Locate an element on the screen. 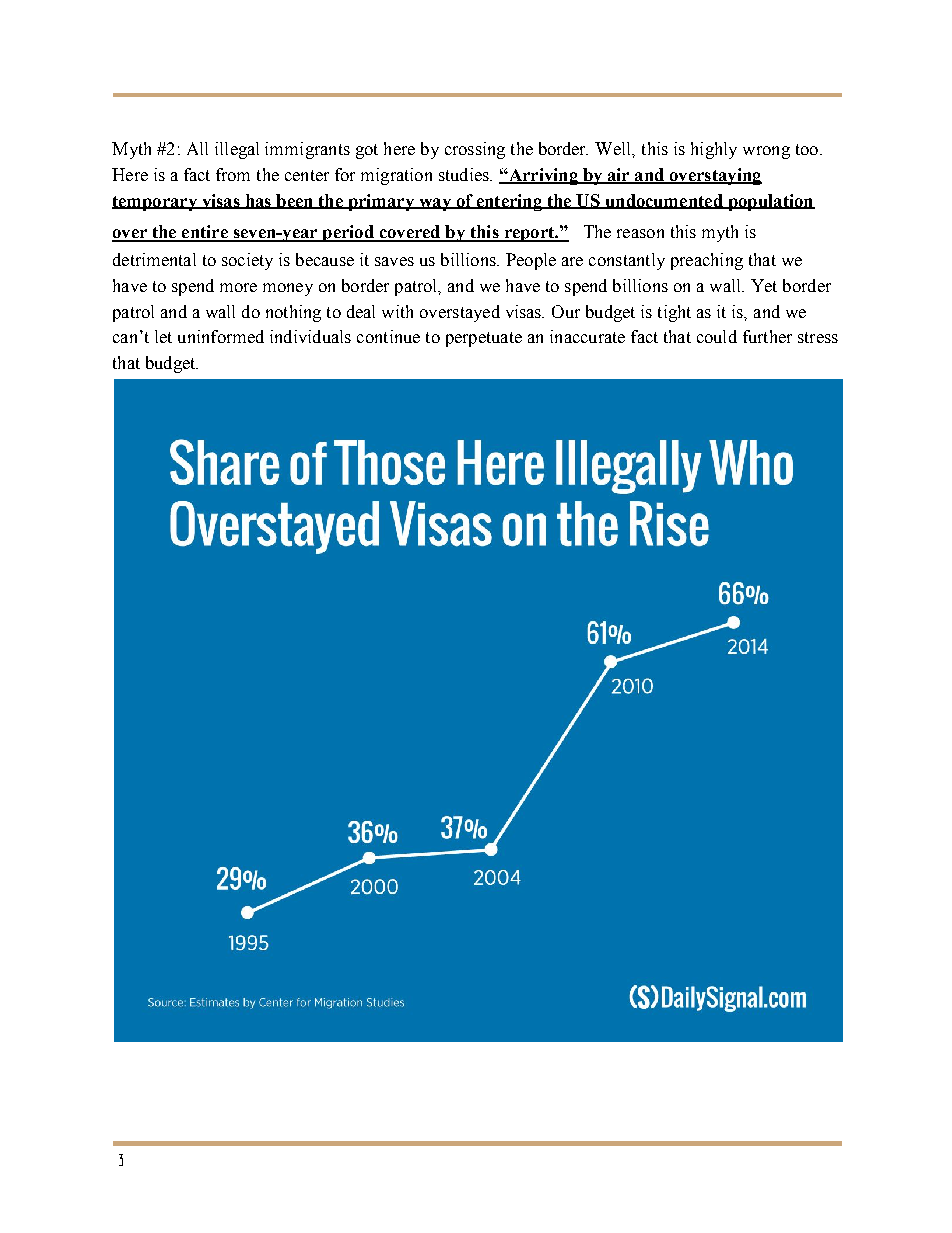 This screenshot has height=1233, width=952. illegal is located at coordinates (237, 150).
